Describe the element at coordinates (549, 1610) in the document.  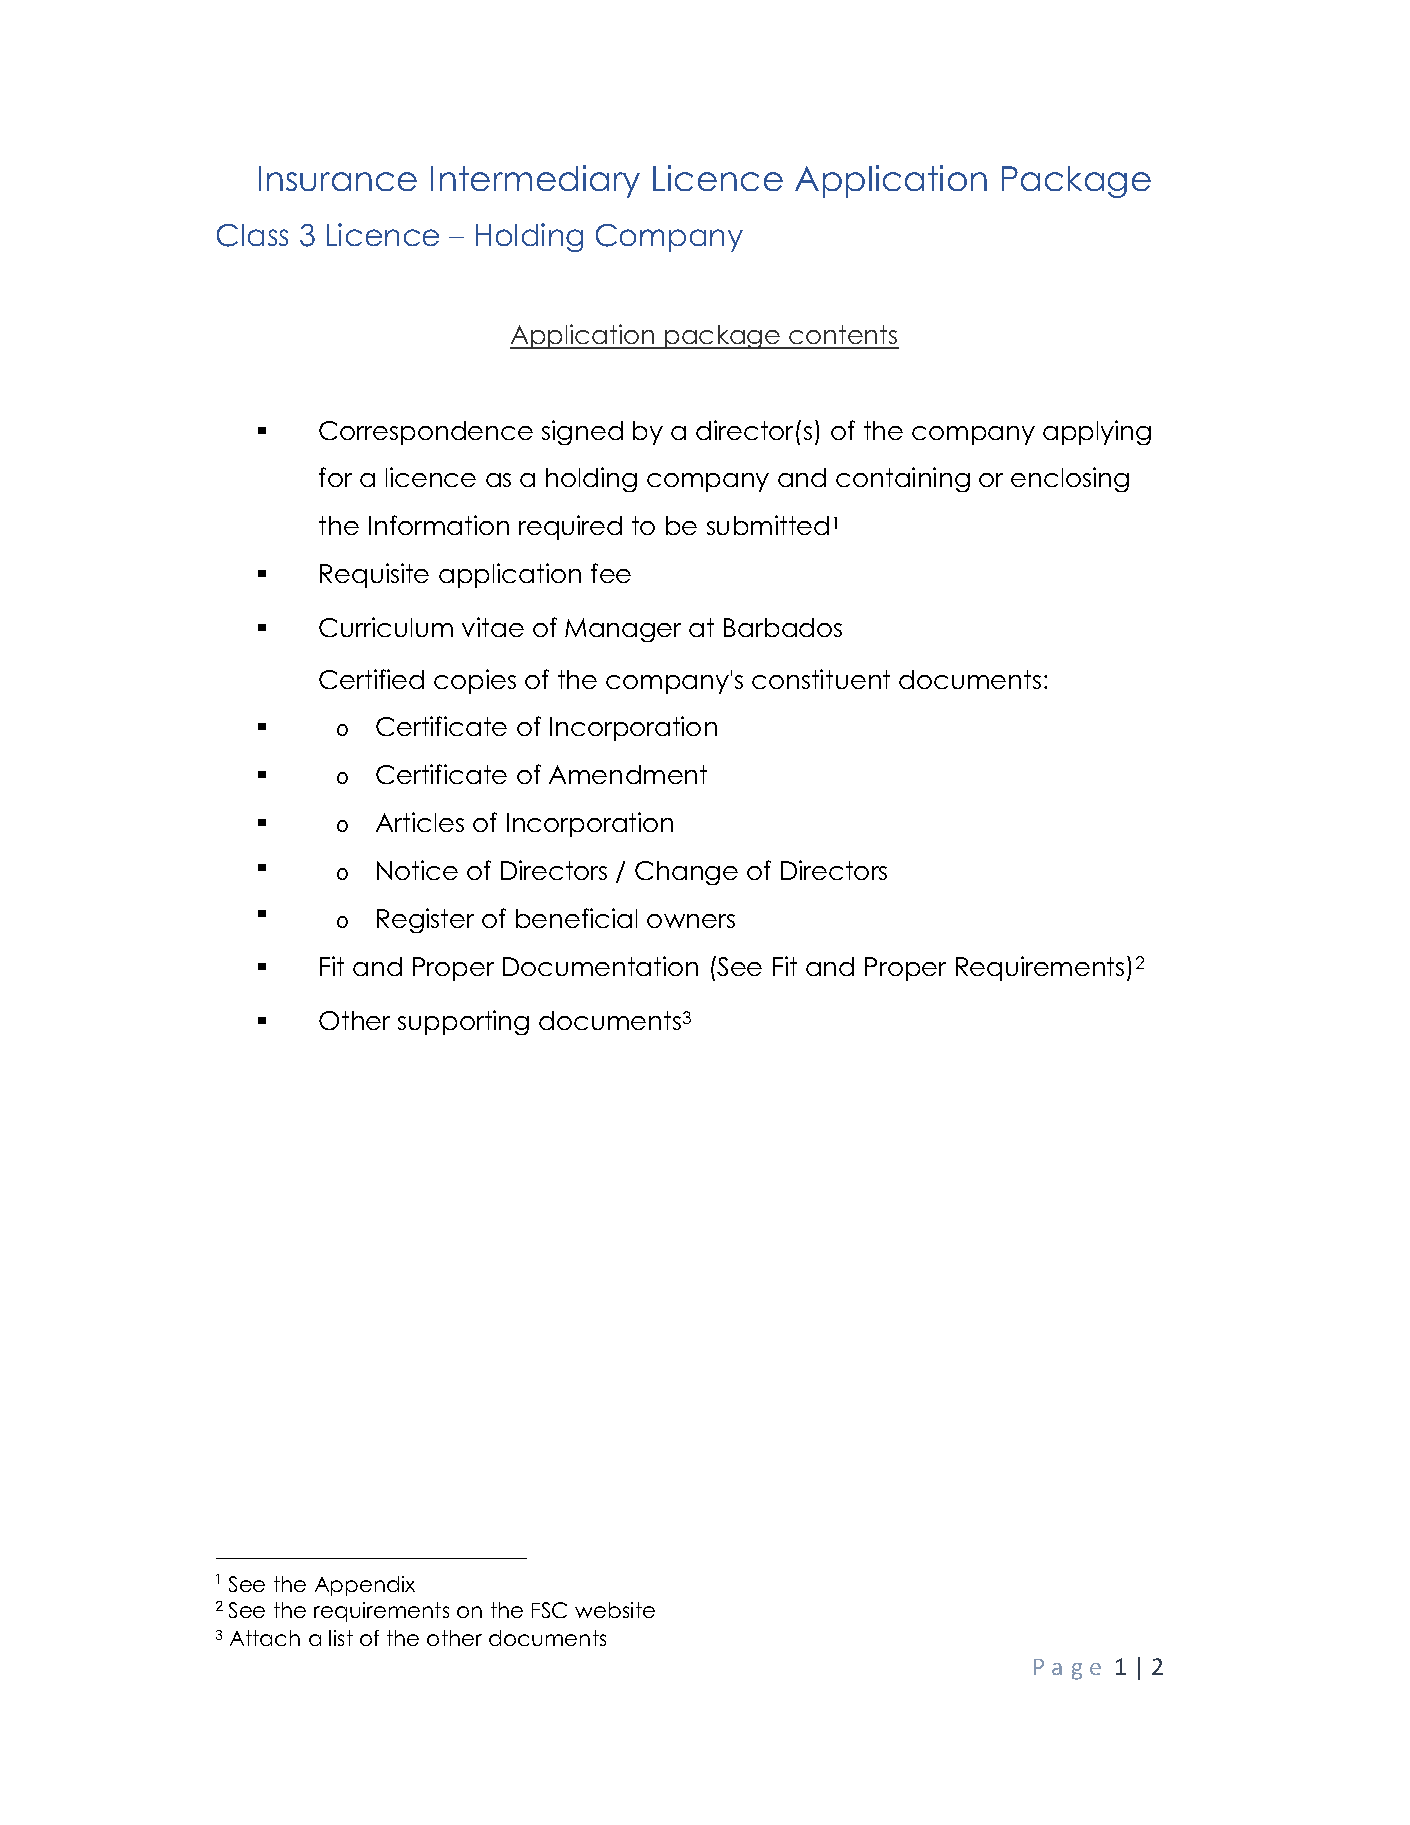
I see `FSC` at that location.
